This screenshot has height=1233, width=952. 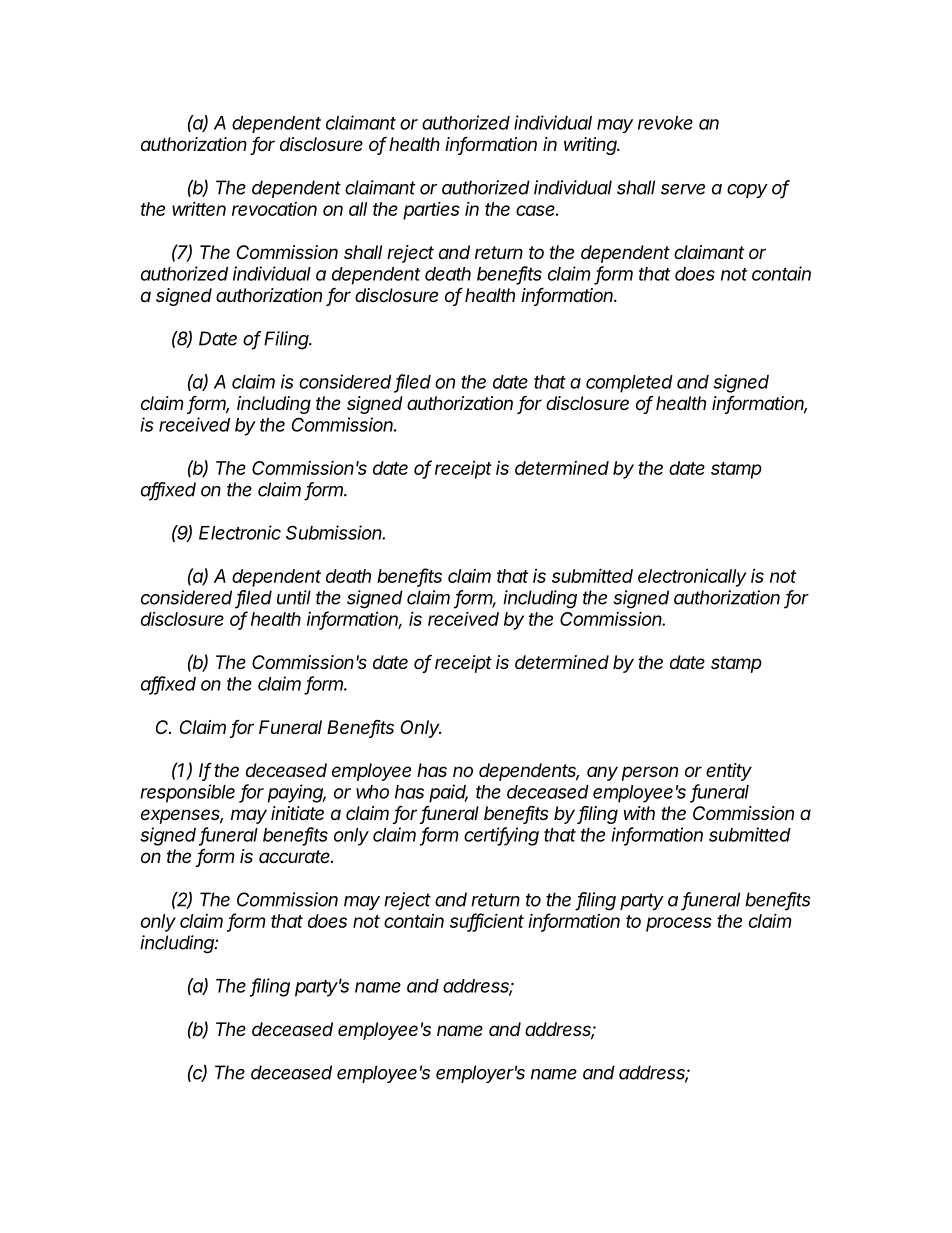 I want to click on written, so click(x=199, y=208).
